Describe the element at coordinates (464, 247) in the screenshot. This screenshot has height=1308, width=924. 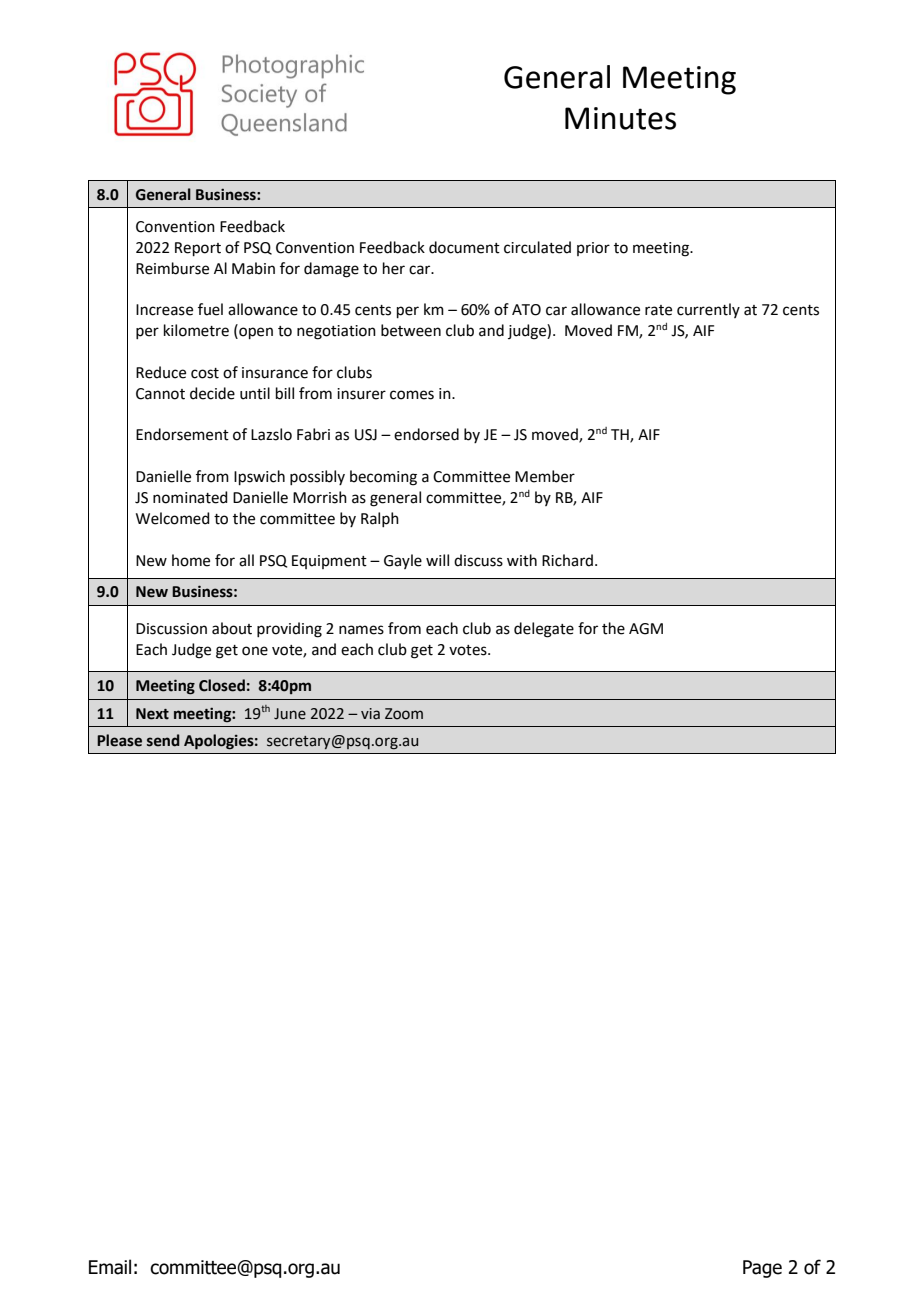
I see `document` at that location.
